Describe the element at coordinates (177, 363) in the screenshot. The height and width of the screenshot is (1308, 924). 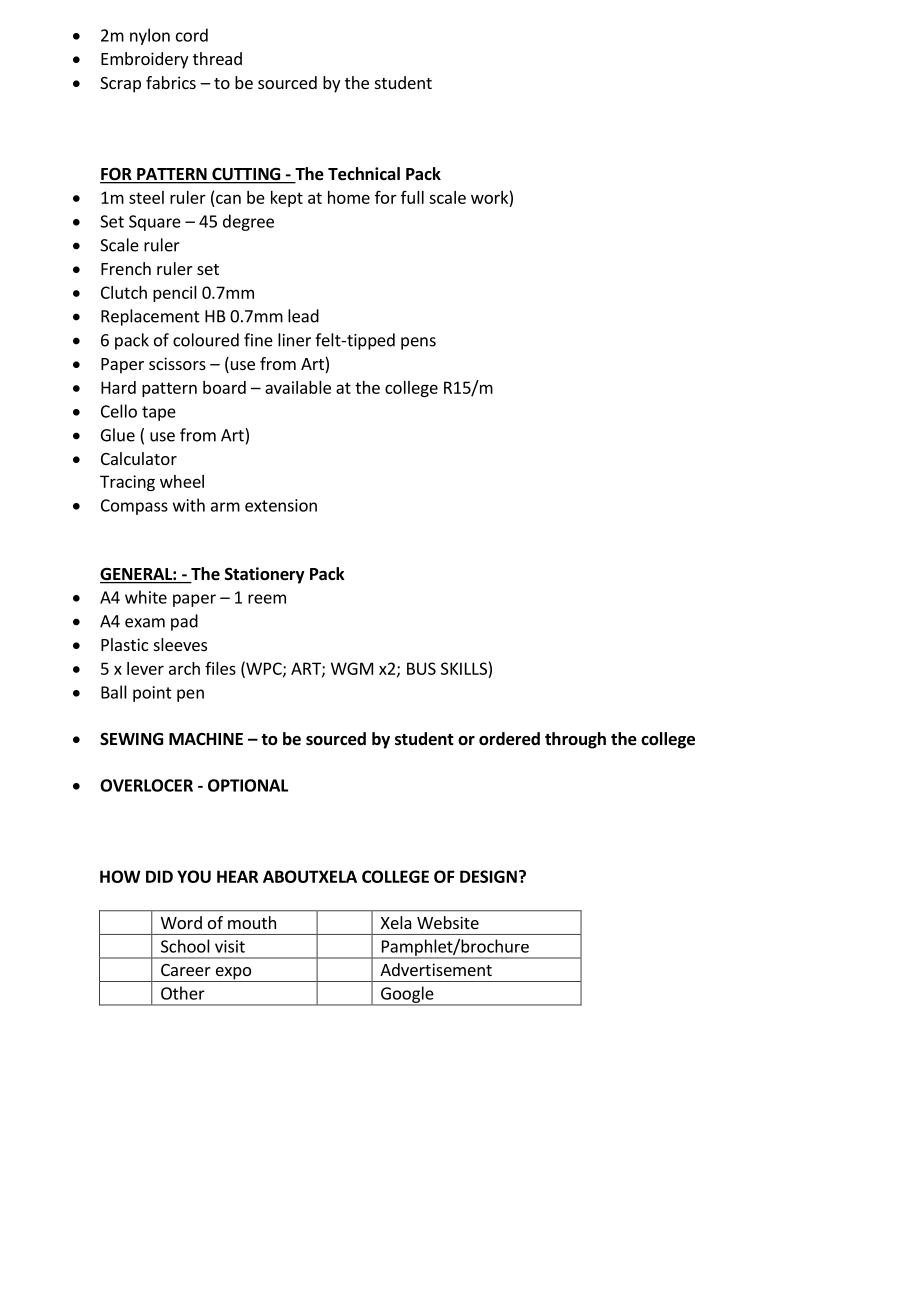
I see `scissors` at that location.
